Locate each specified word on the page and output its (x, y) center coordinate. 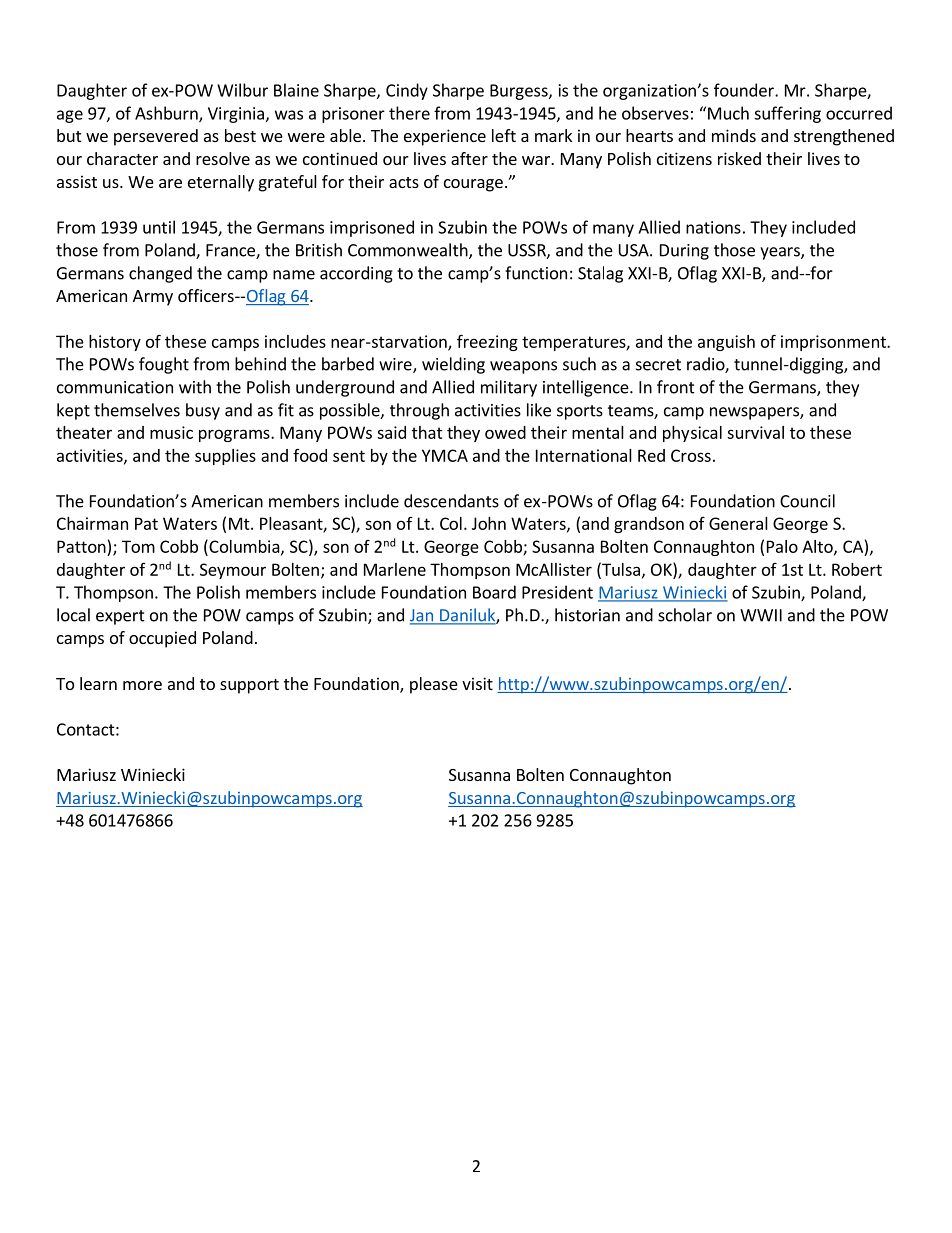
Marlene (395, 569)
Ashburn (167, 114)
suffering (787, 114)
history (115, 343)
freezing (487, 342)
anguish (726, 343)
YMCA (445, 455)
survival (755, 432)
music (171, 432)
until (159, 227)
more (142, 685)
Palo (782, 546)
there (409, 113)
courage (473, 185)
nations (713, 227)
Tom (138, 546)
